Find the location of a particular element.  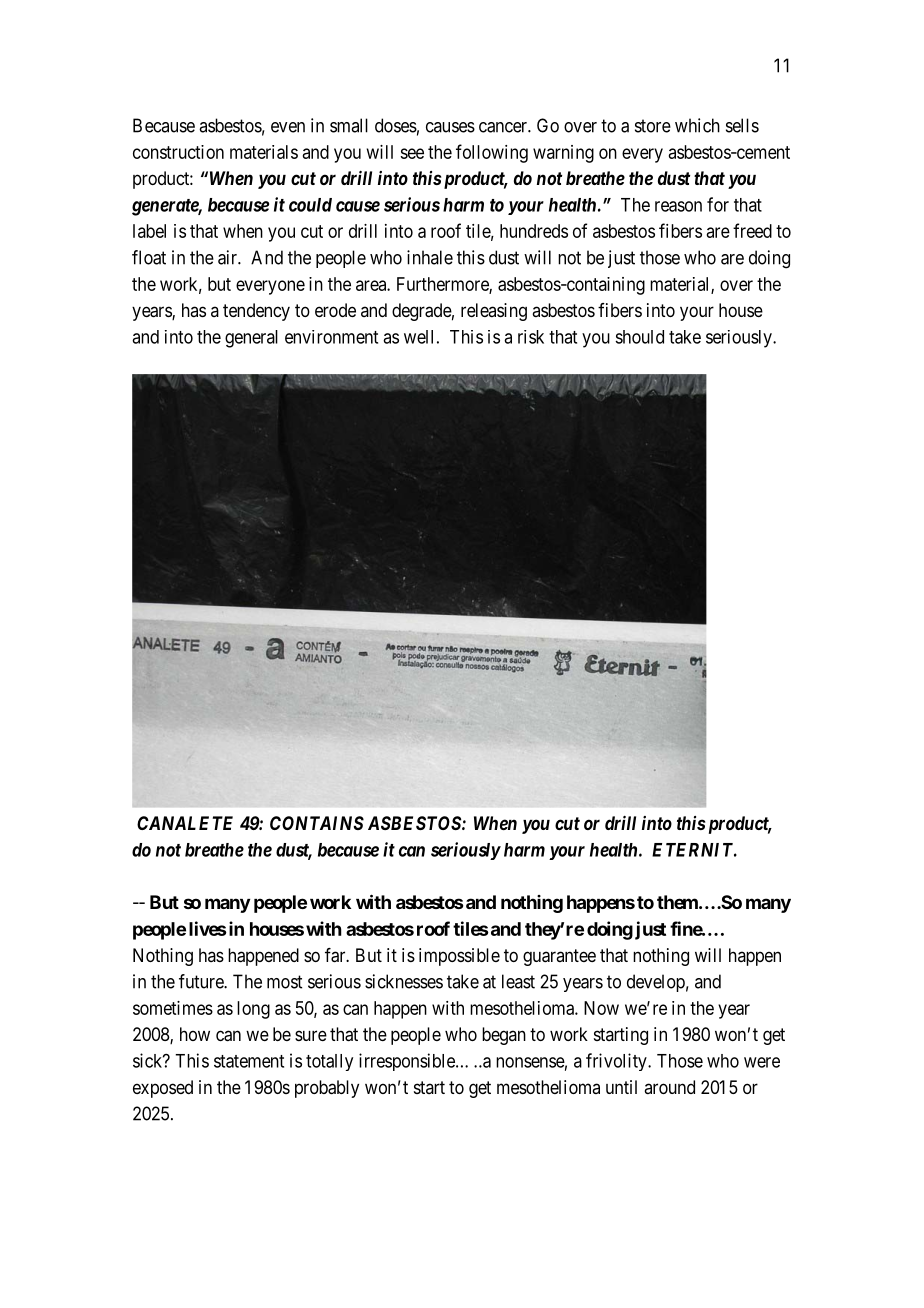

following is located at coordinates (492, 153).
